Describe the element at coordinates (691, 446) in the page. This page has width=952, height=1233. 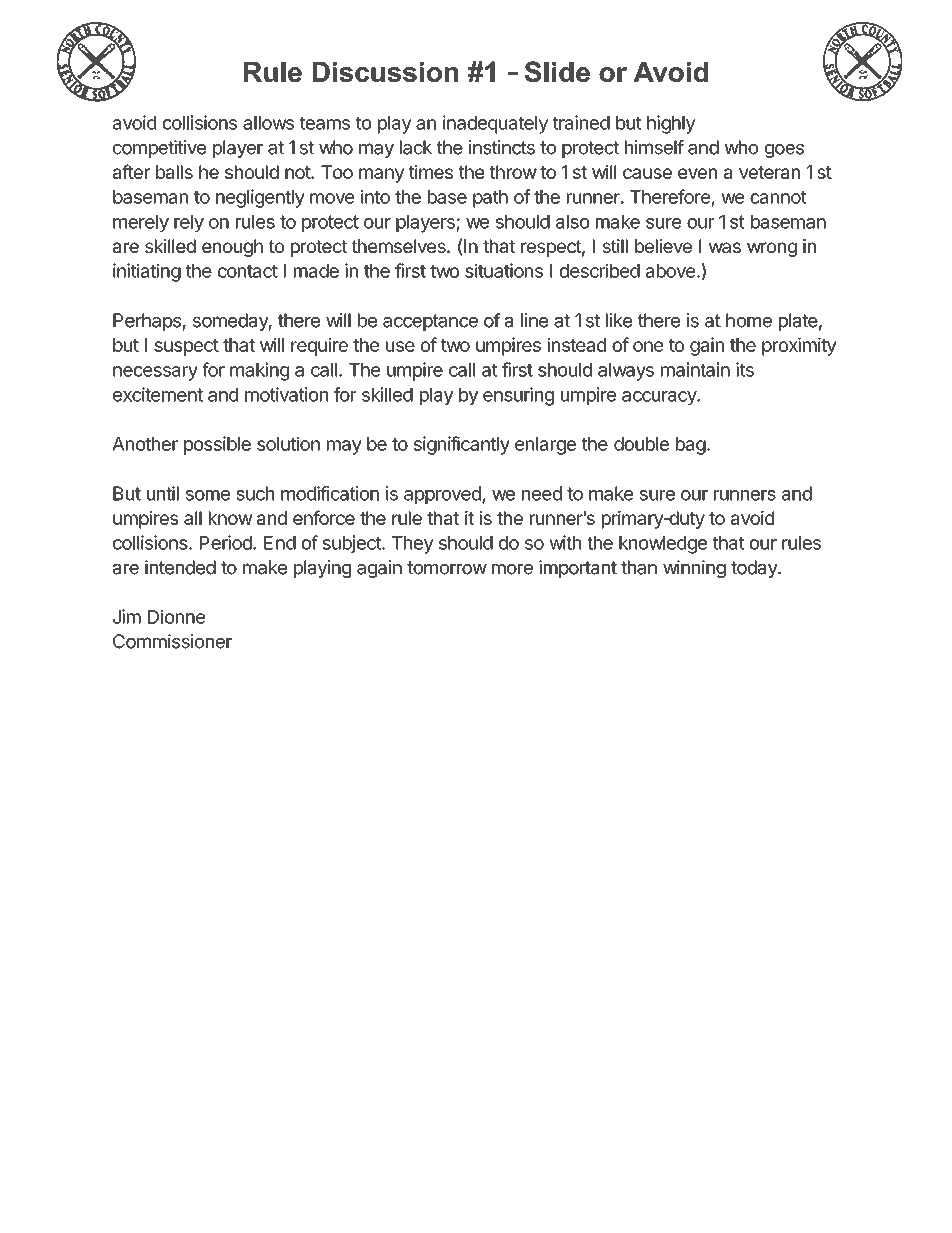
I see `bag` at that location.
